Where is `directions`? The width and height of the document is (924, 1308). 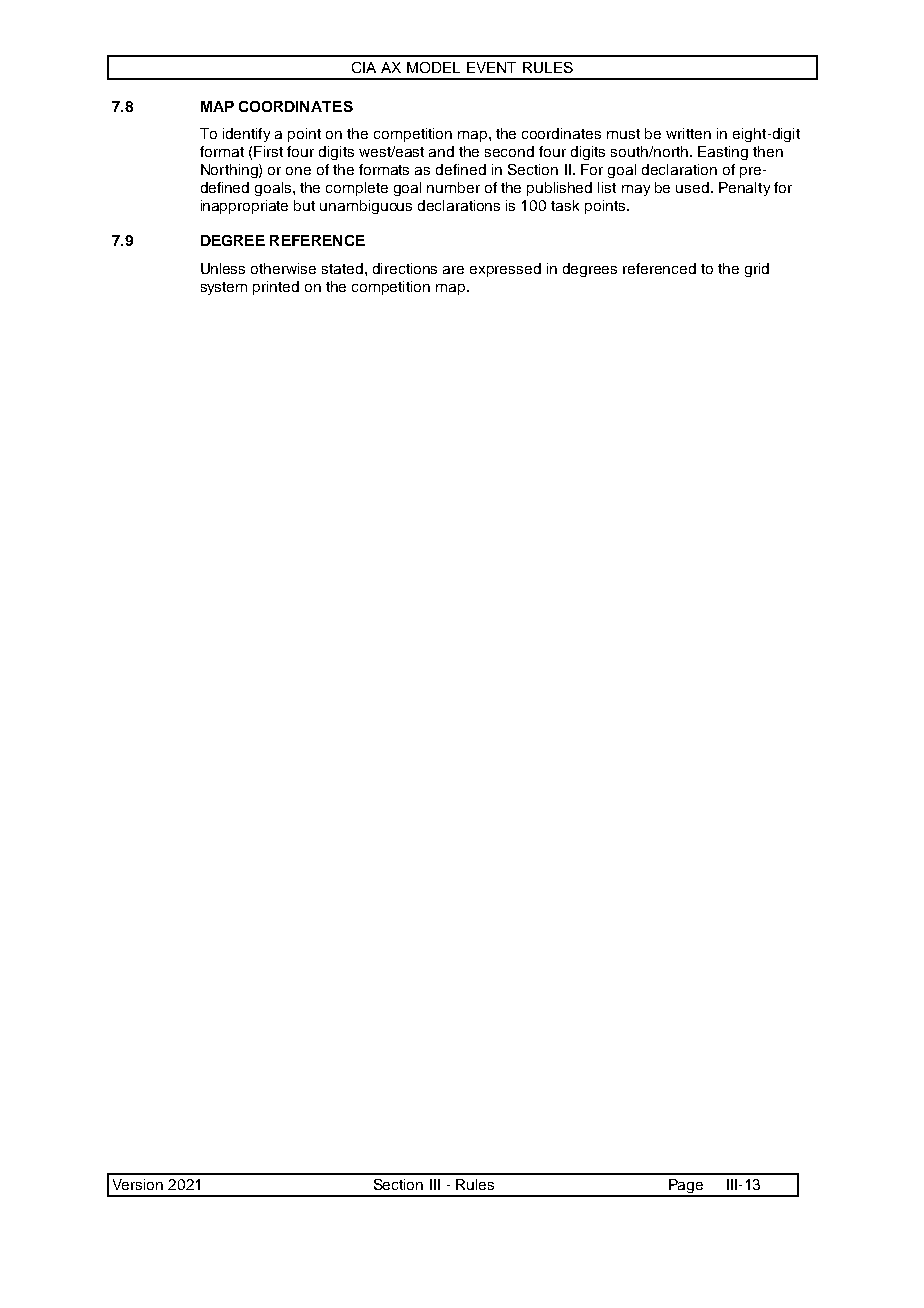
directions is located at coordinates (405, 268).
